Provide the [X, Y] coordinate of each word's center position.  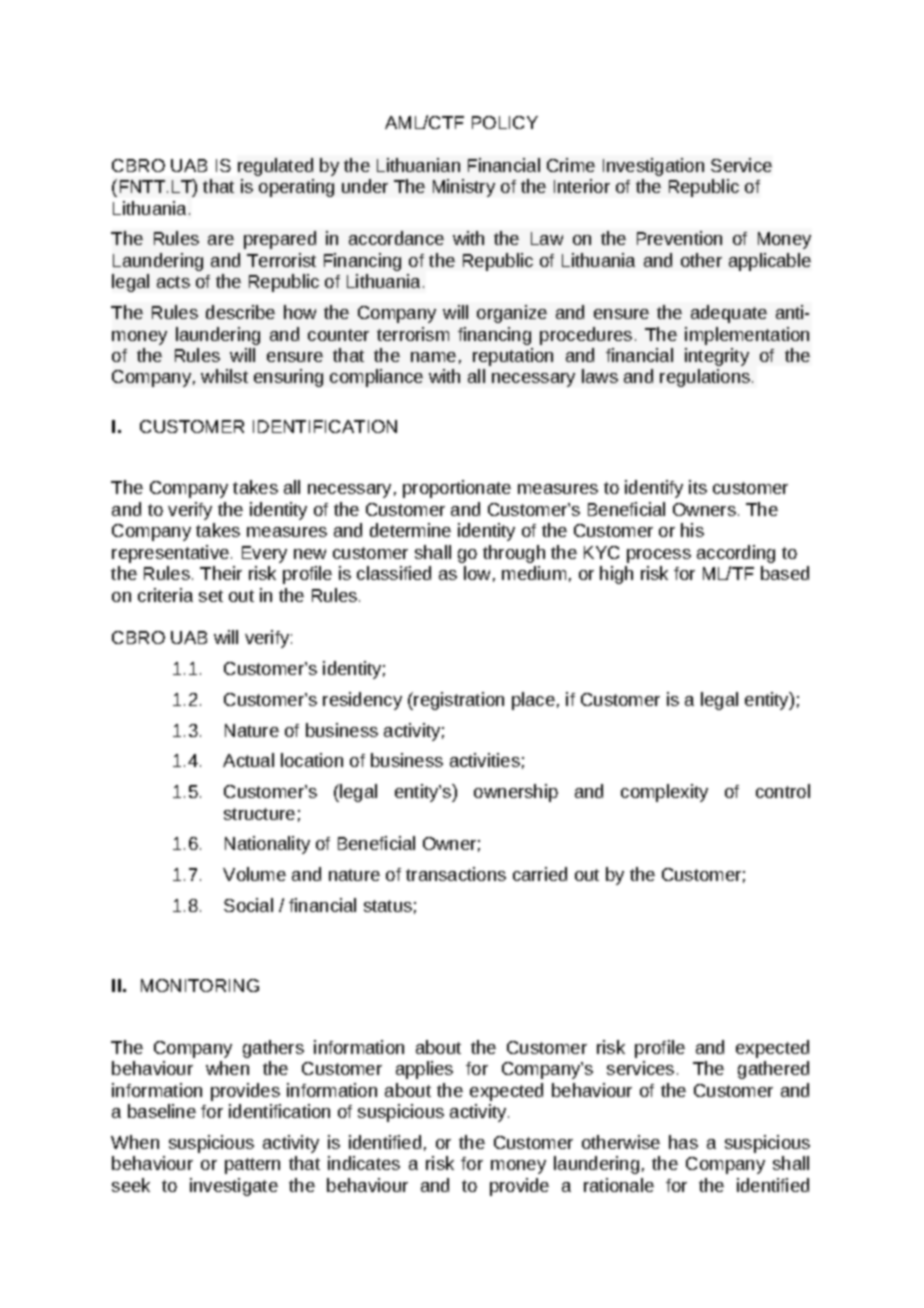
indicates [364, 1163]
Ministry [464, 188]
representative [170, 554]
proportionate [457, 489]
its [698, 487]
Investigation [653, 167]
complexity [664, 793]
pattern [252, 1166]
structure [259, 814]
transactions [456, 874]
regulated [275, 167]
